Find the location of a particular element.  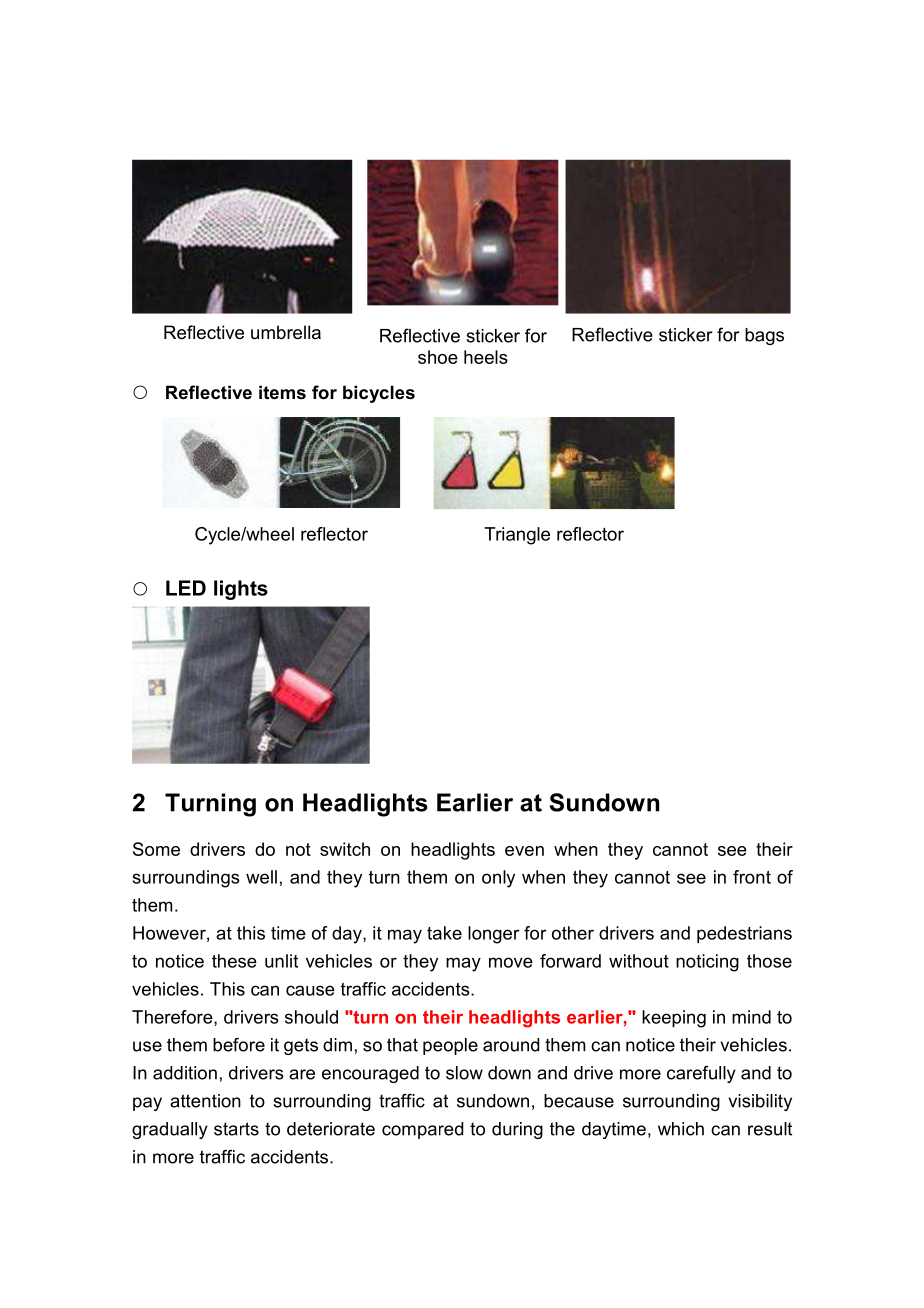

shoe is located at coordinates (438, 357).
